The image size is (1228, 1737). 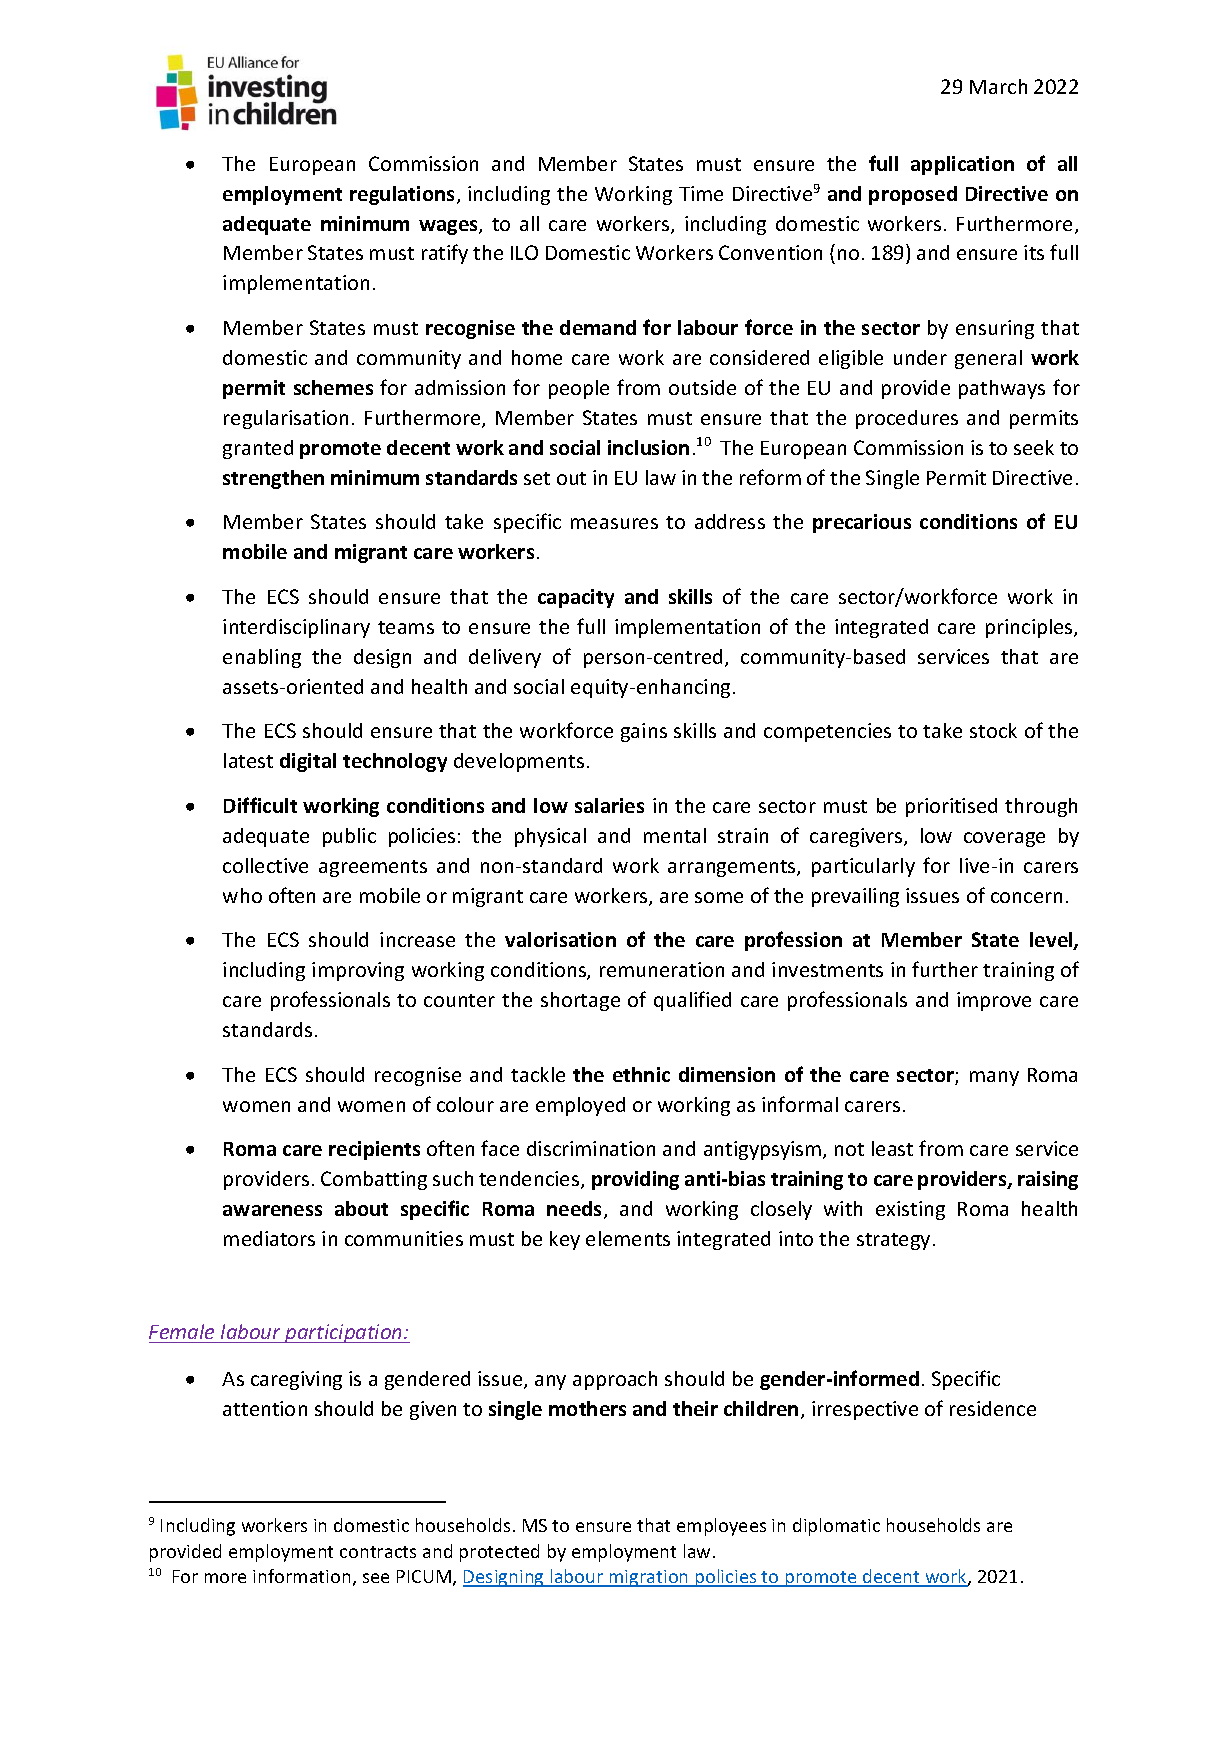 What do you see at coordinates (649, 1578) in the document?
I see `migration` at bounding box center [649, 1578].
